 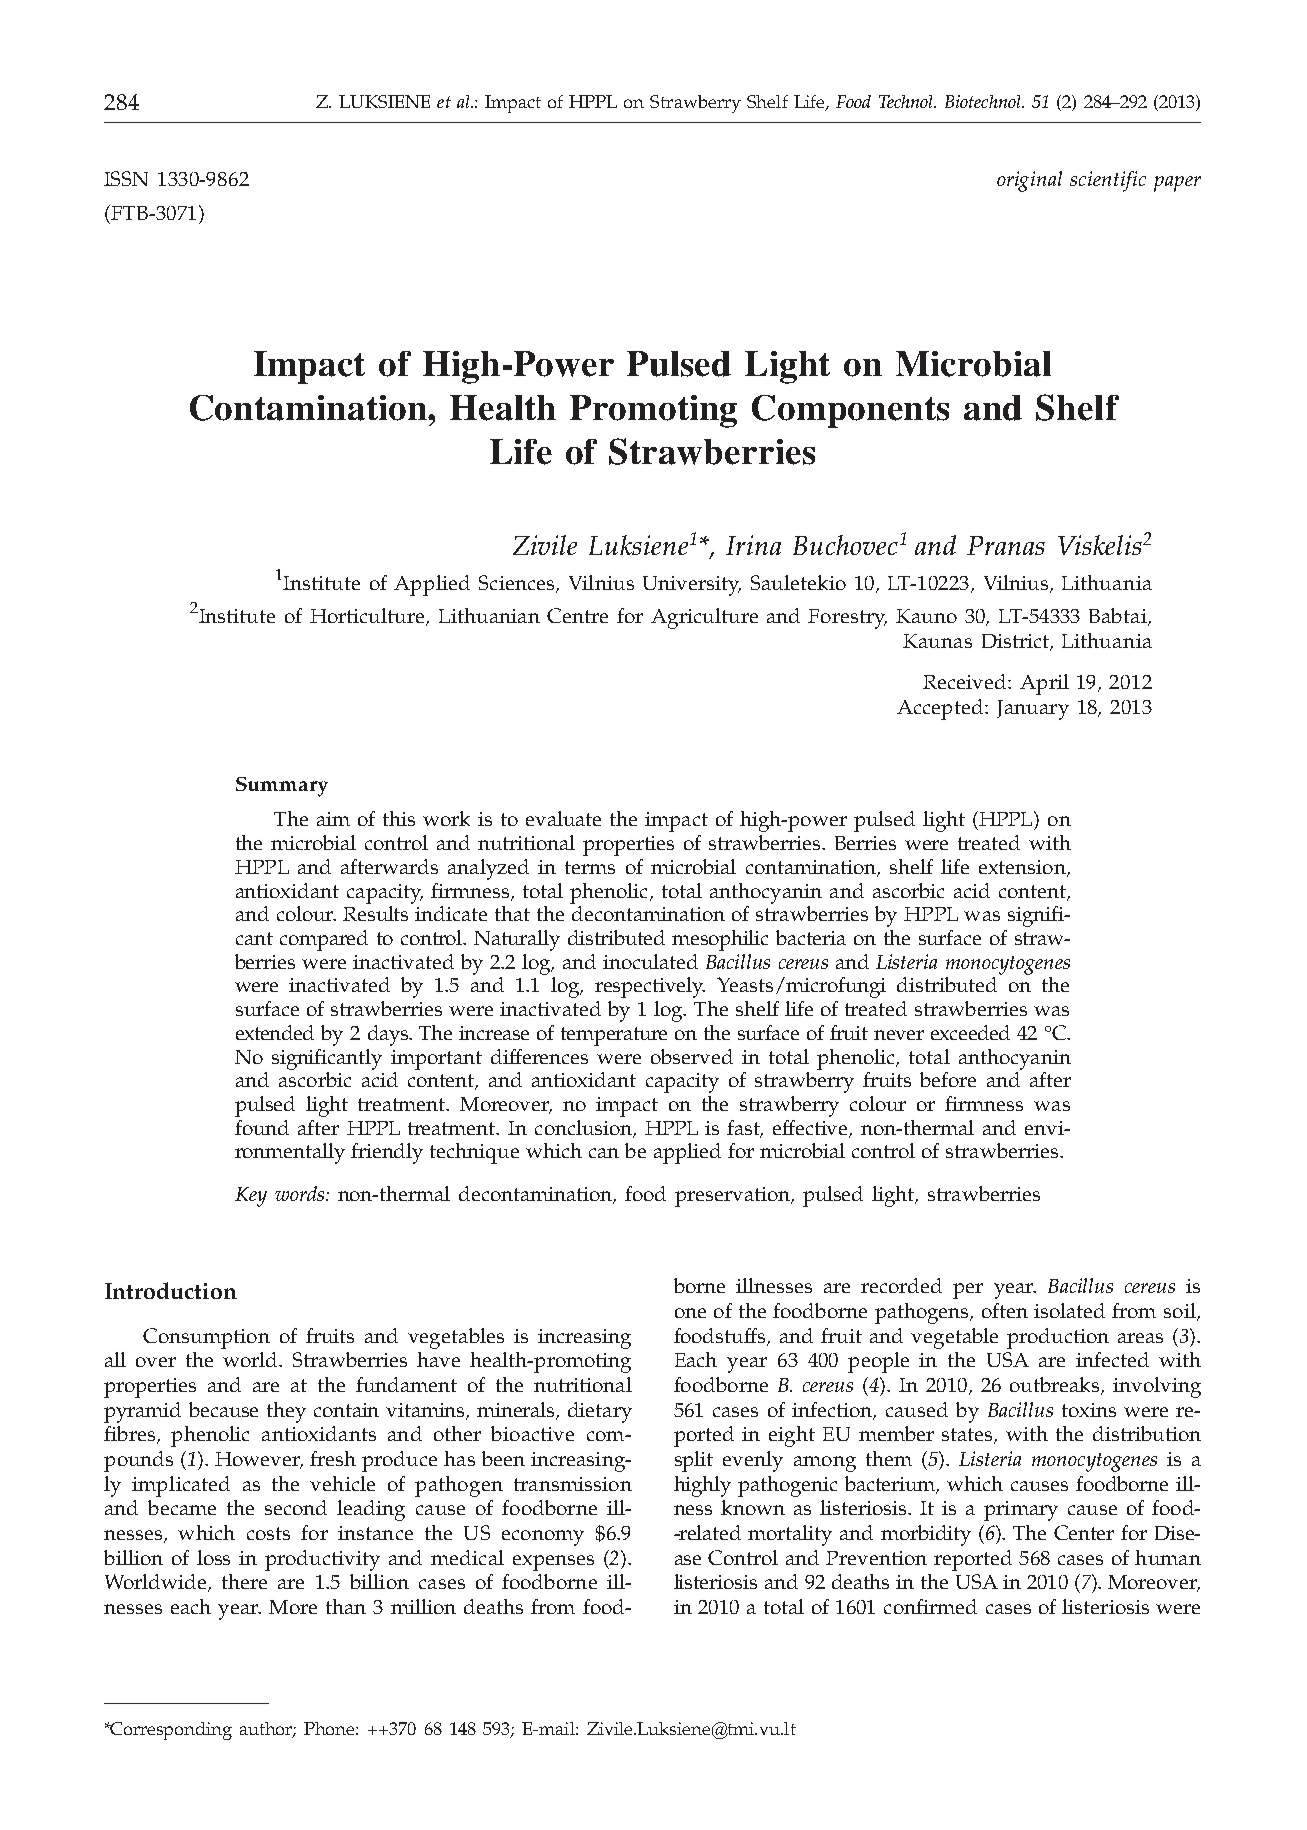 What do you see at coordinates (600, 1412) in the screenshot?
I see `dietary` at bounding box center [600, 1412].
